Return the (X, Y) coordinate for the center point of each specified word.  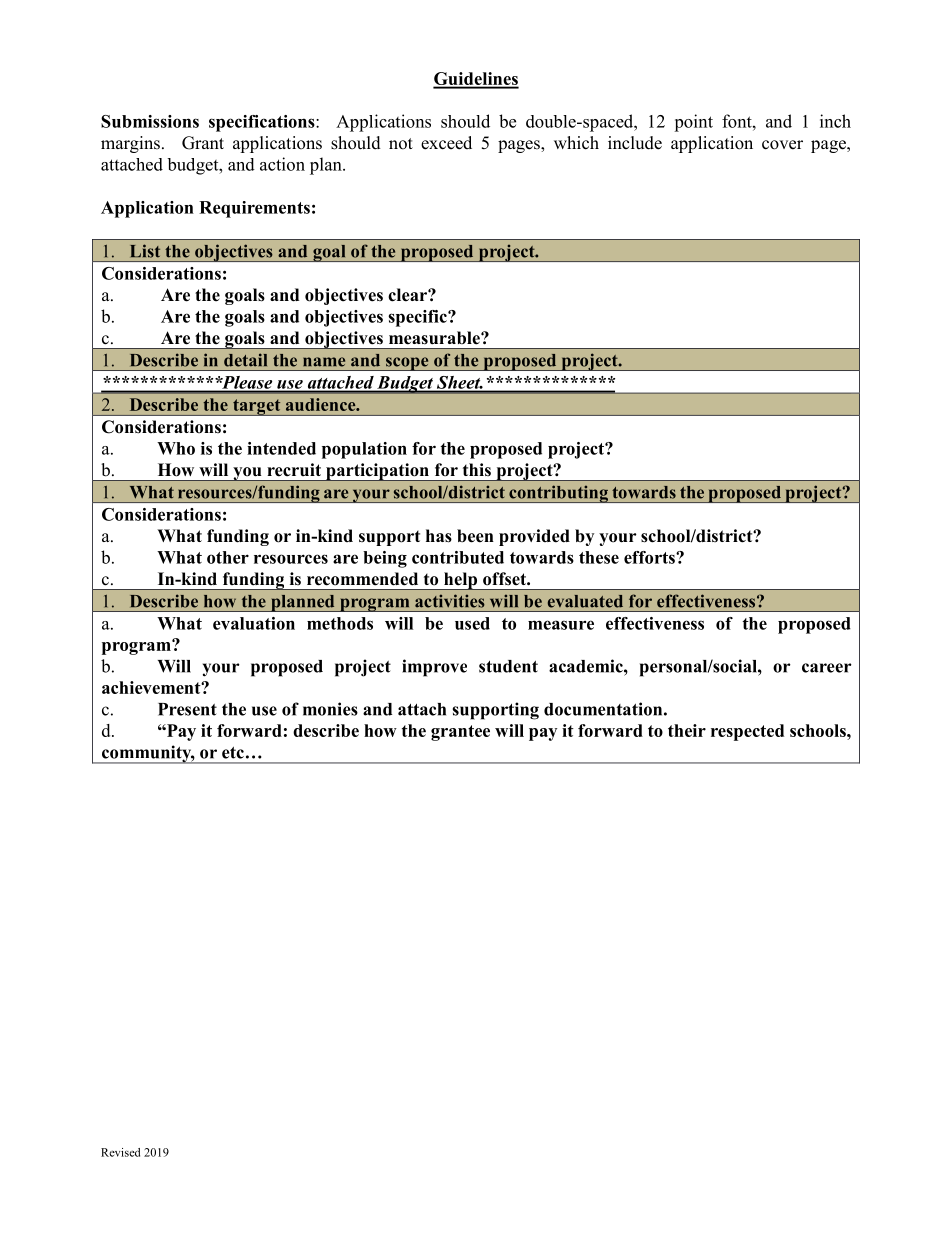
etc (233, 753)
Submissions (150, 121)
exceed (446, 143)
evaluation (254, 623)
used (472, 623)
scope (407, 364)
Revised (120, 1152)
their (687, 730)
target (257, 407)
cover (782, 145)
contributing (558, 494)
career (827, 668)
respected (747, 732)
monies (330, 709)
